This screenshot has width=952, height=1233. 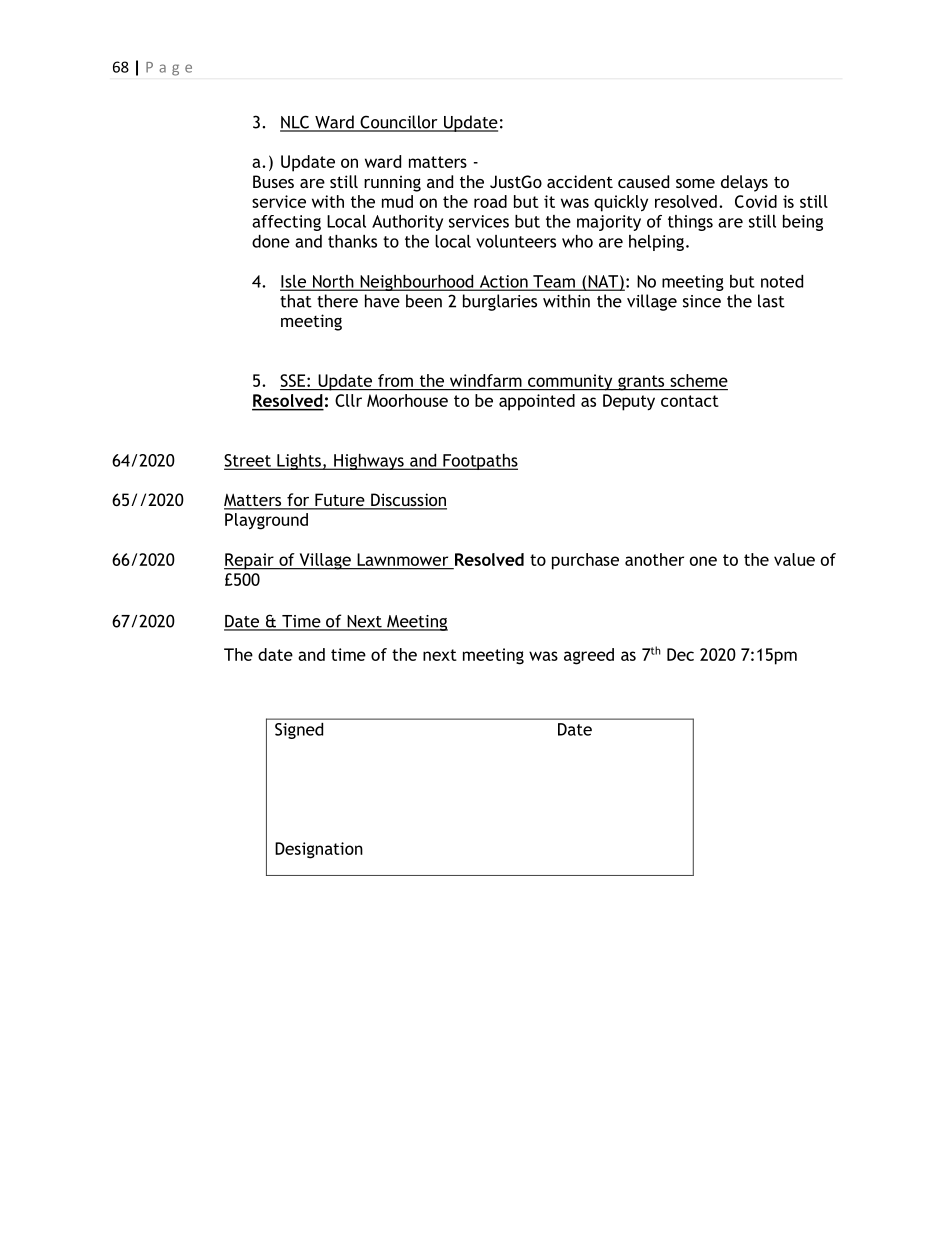 What do you see at coordinates (585, 561) in the screenshot?
I see `purchase` at bounding box center [585, 561].
